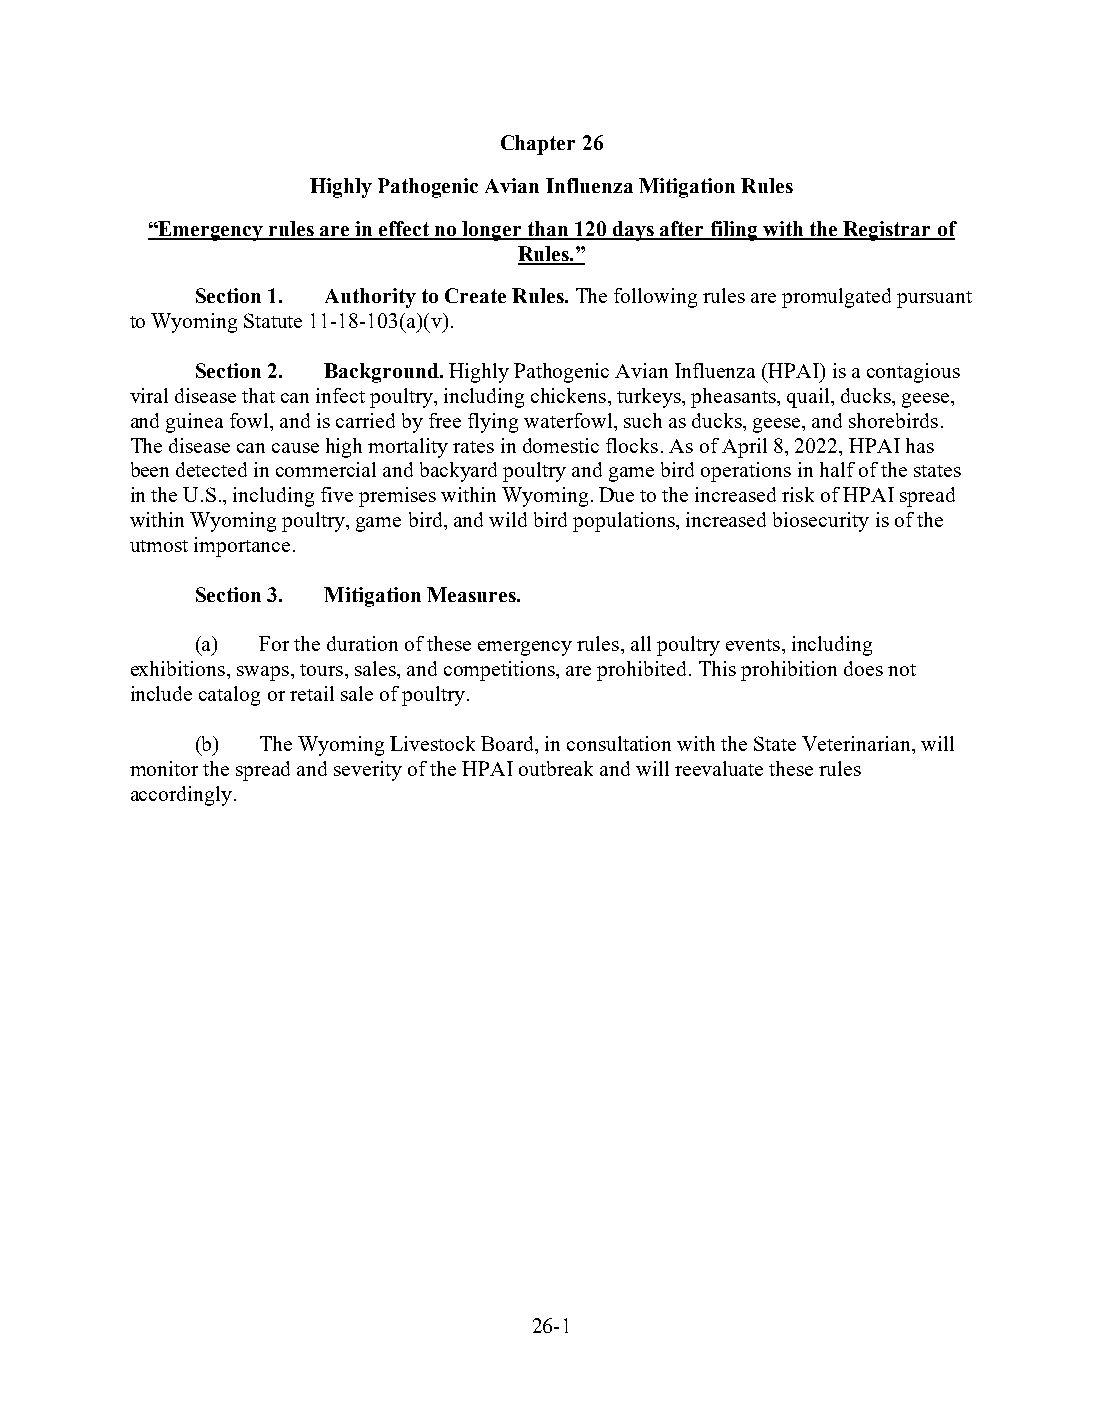 The width and height of the document is (1103, 1427). What do you see at coordinates (181, 796) in the document?
I see `accordingly` at bounding box center [181, 796].
